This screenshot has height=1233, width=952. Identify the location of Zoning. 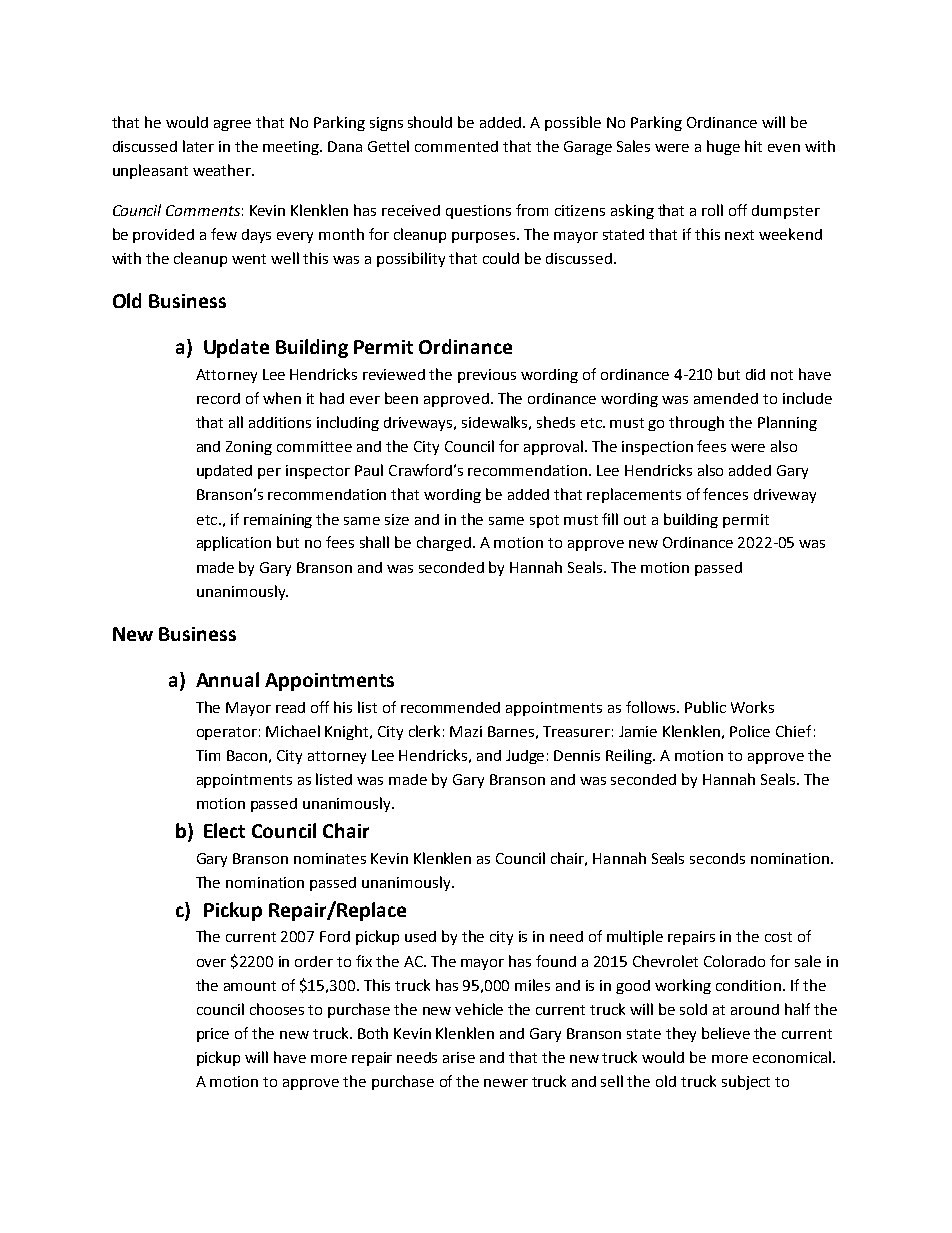
(249, 448).
